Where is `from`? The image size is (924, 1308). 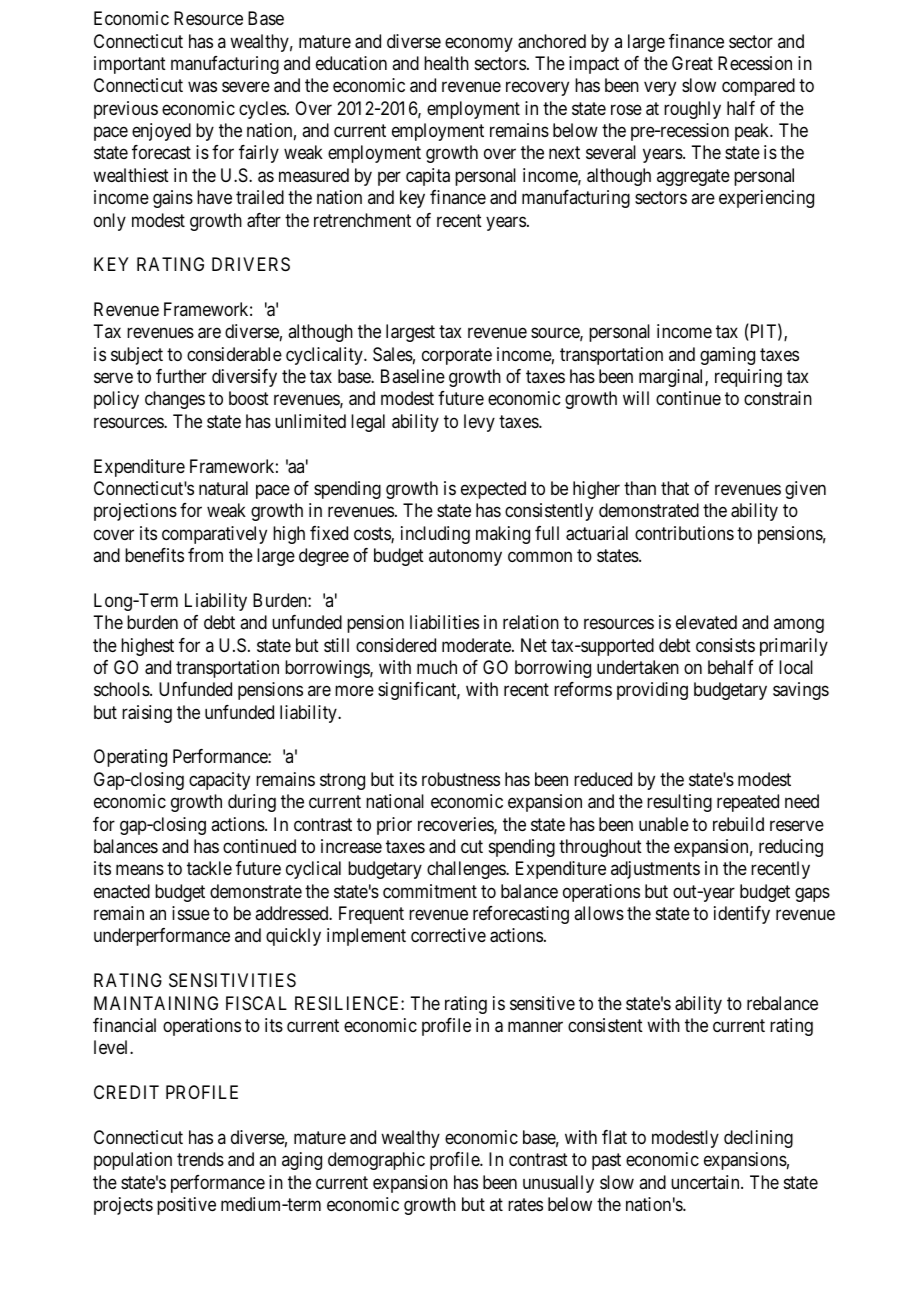
from is located at coordinates (205, 555).
